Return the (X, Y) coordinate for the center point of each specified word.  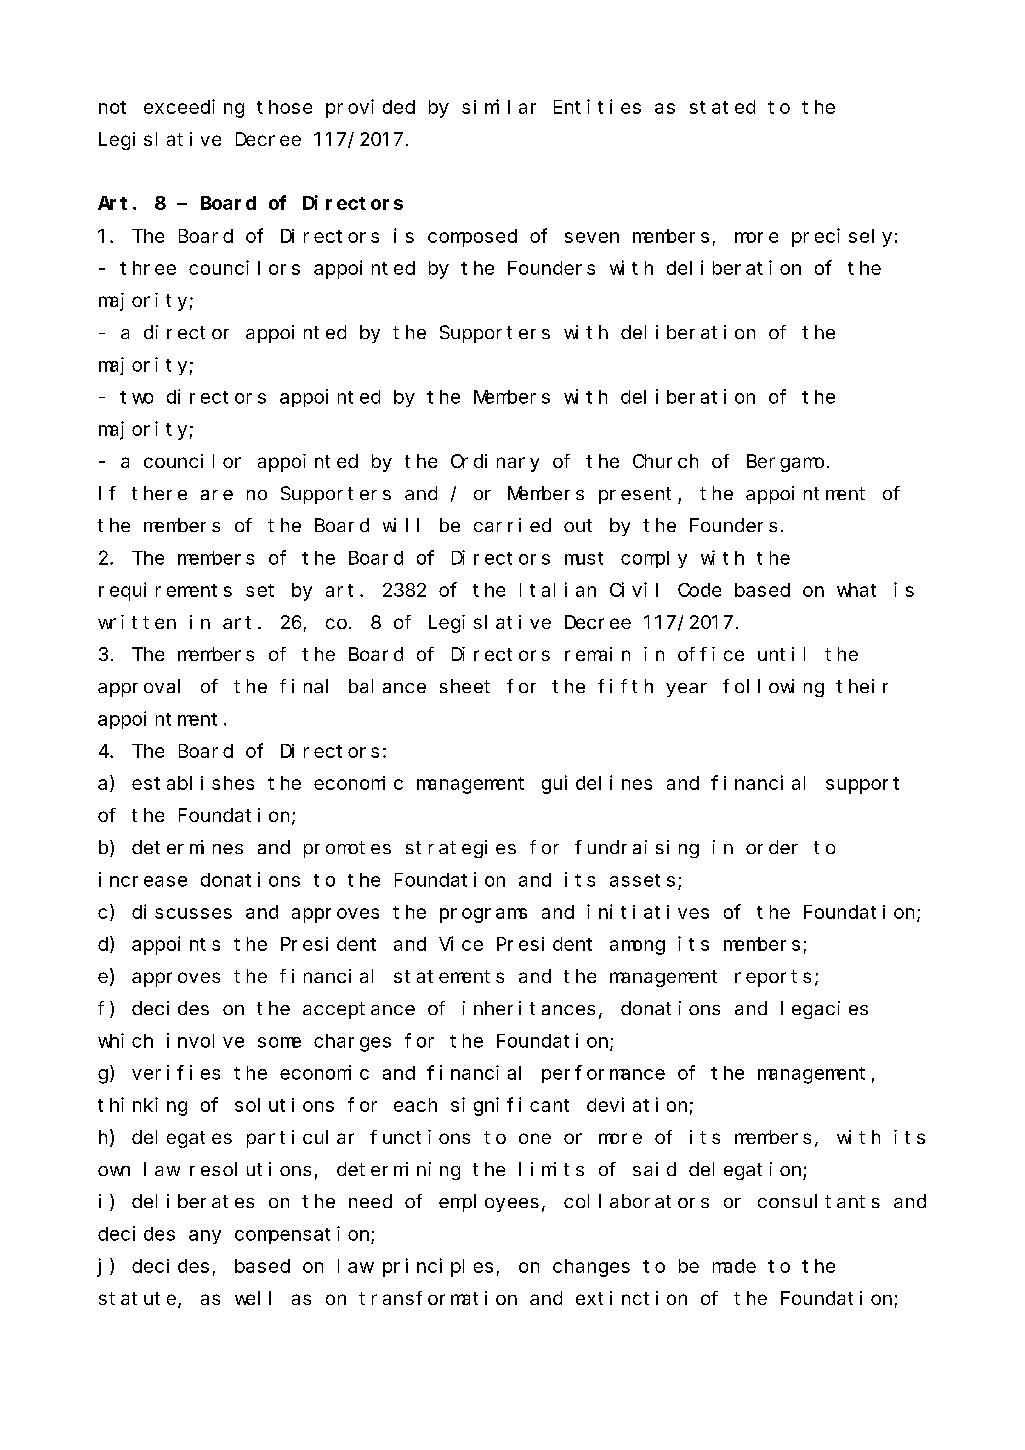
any (205, 1237)
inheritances (529, 1008)
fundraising (637, 849)
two (136, 397)
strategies (461, 849)
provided (370, 108)
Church (665, 461)
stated (722, 107)
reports (773, 978)
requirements (165, 591)
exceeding (194, 108)
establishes (193, 783)
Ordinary (495, 463)
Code (699, 590)
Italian (558, 589)
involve (205, 1040)
